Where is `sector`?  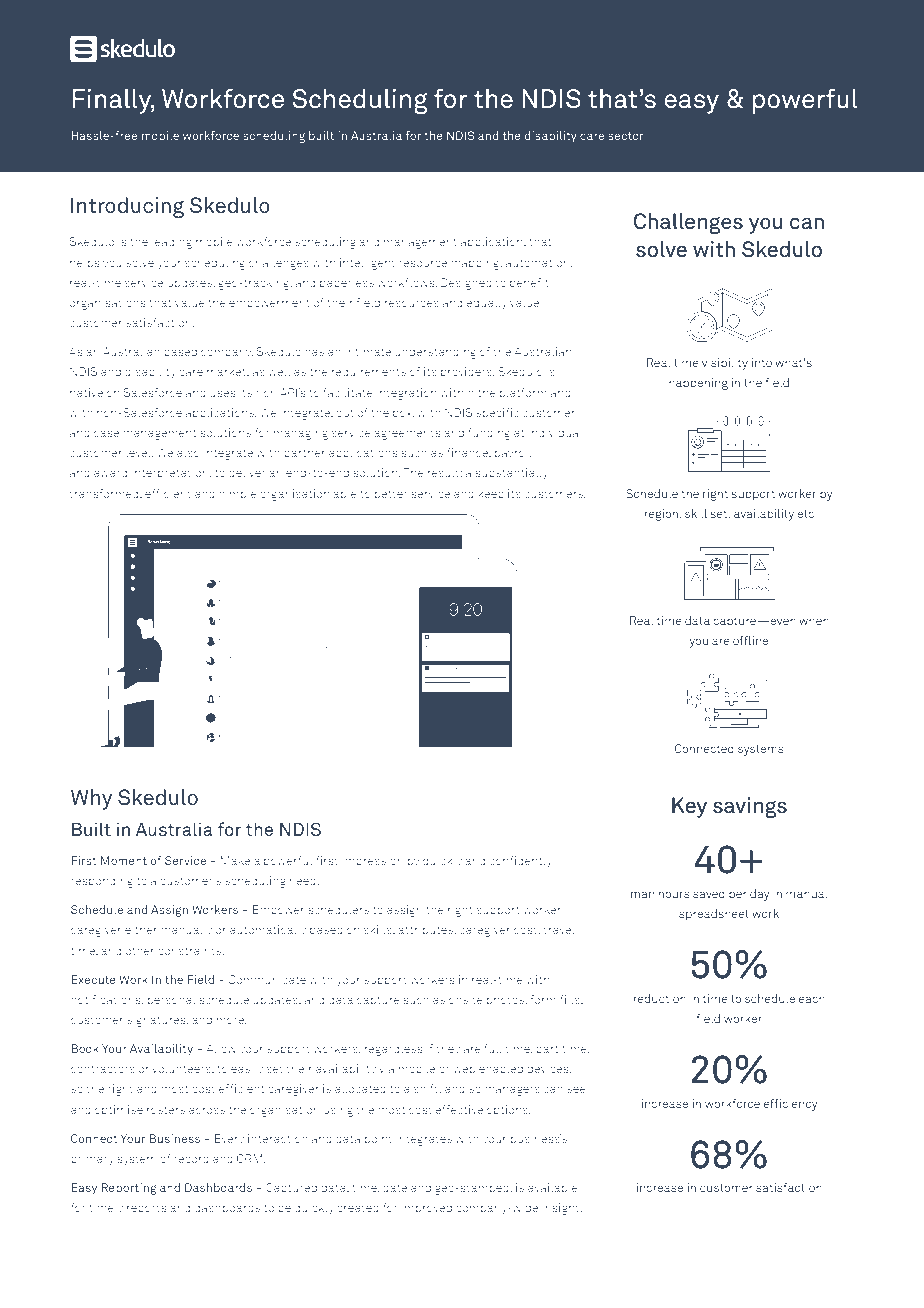 sector is located at coordinates (626, 136).
